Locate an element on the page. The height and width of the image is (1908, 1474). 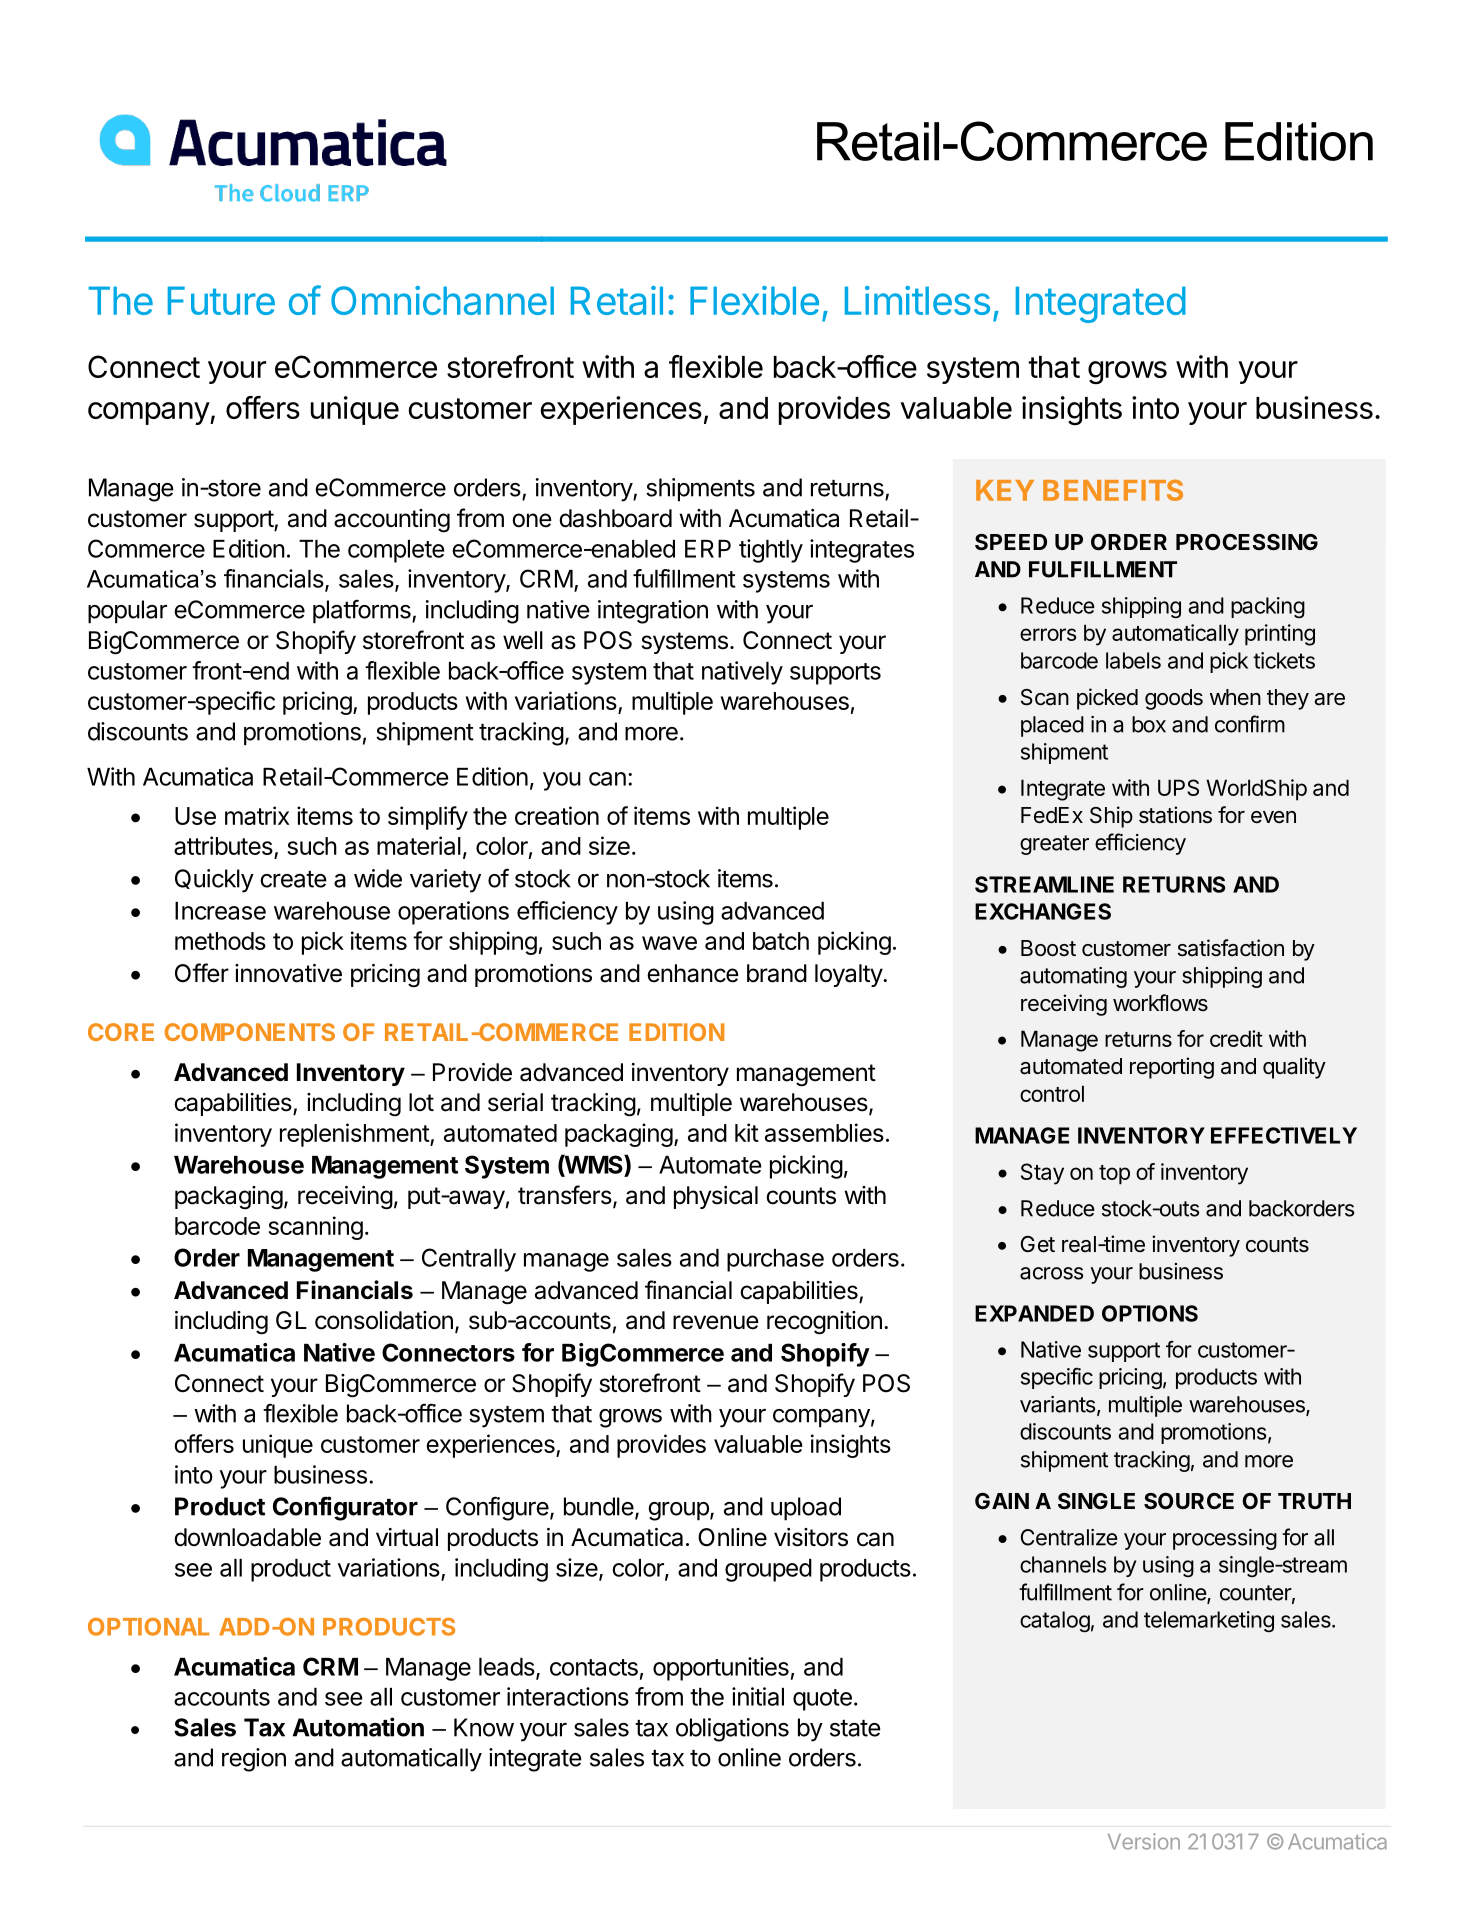
wave is located at coordinates (669, 943).
